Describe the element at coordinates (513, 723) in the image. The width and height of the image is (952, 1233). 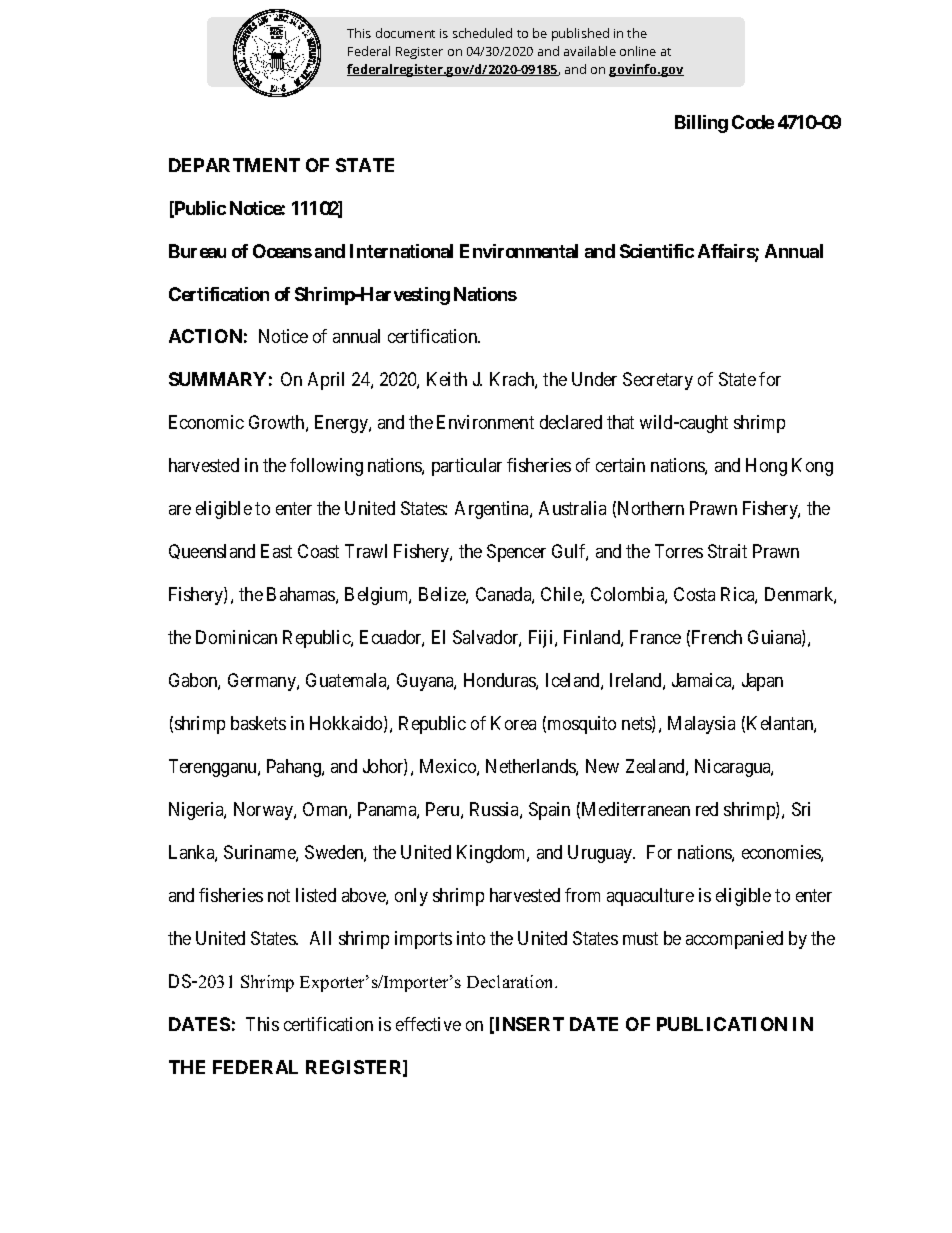
I see `Korea` at that location.
